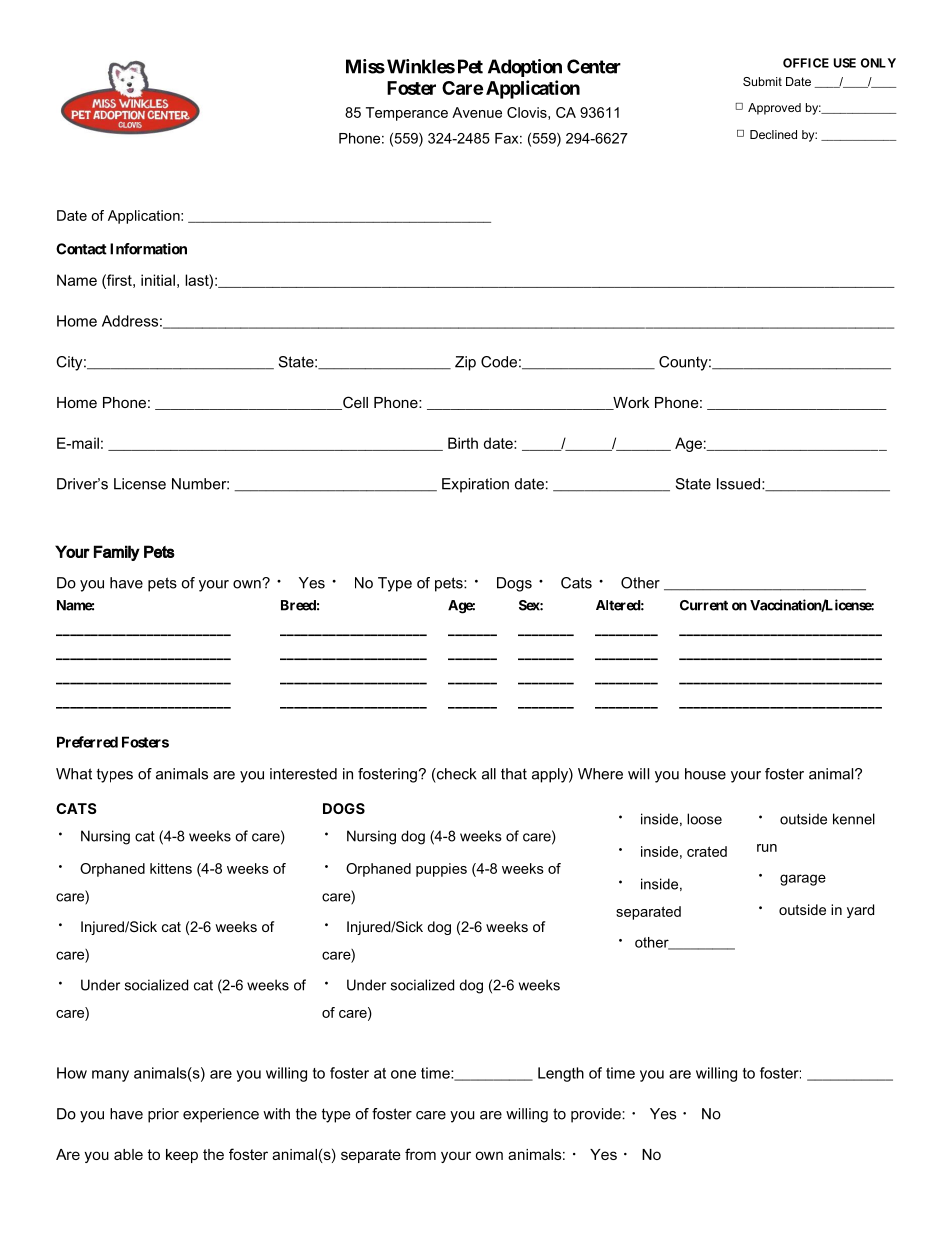 Image resolution: width=952 pixels, height=1233 pixels. I want to click on Approved, so click(774, 109).
